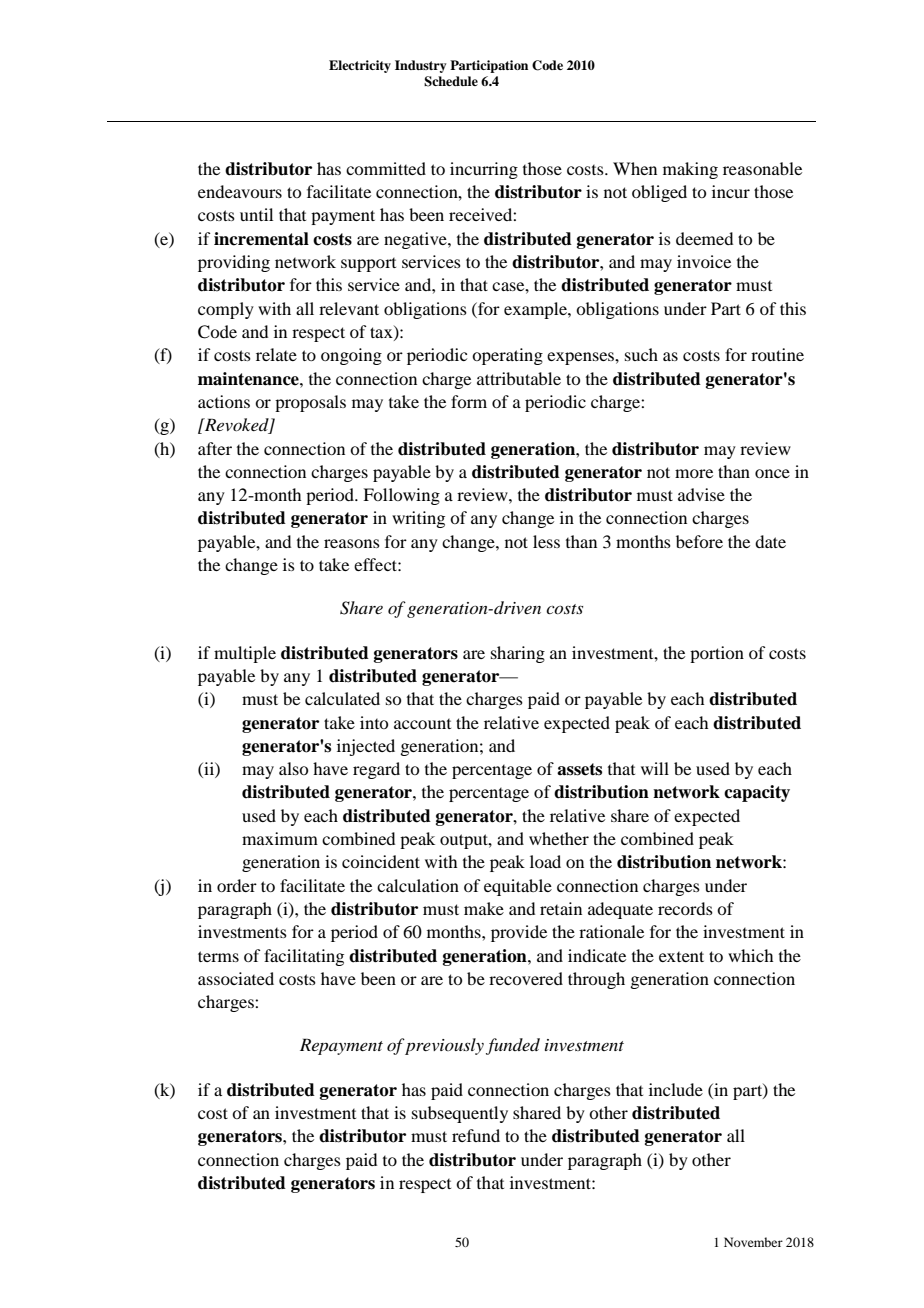  I want to click on capacity, so click(757, 793).
